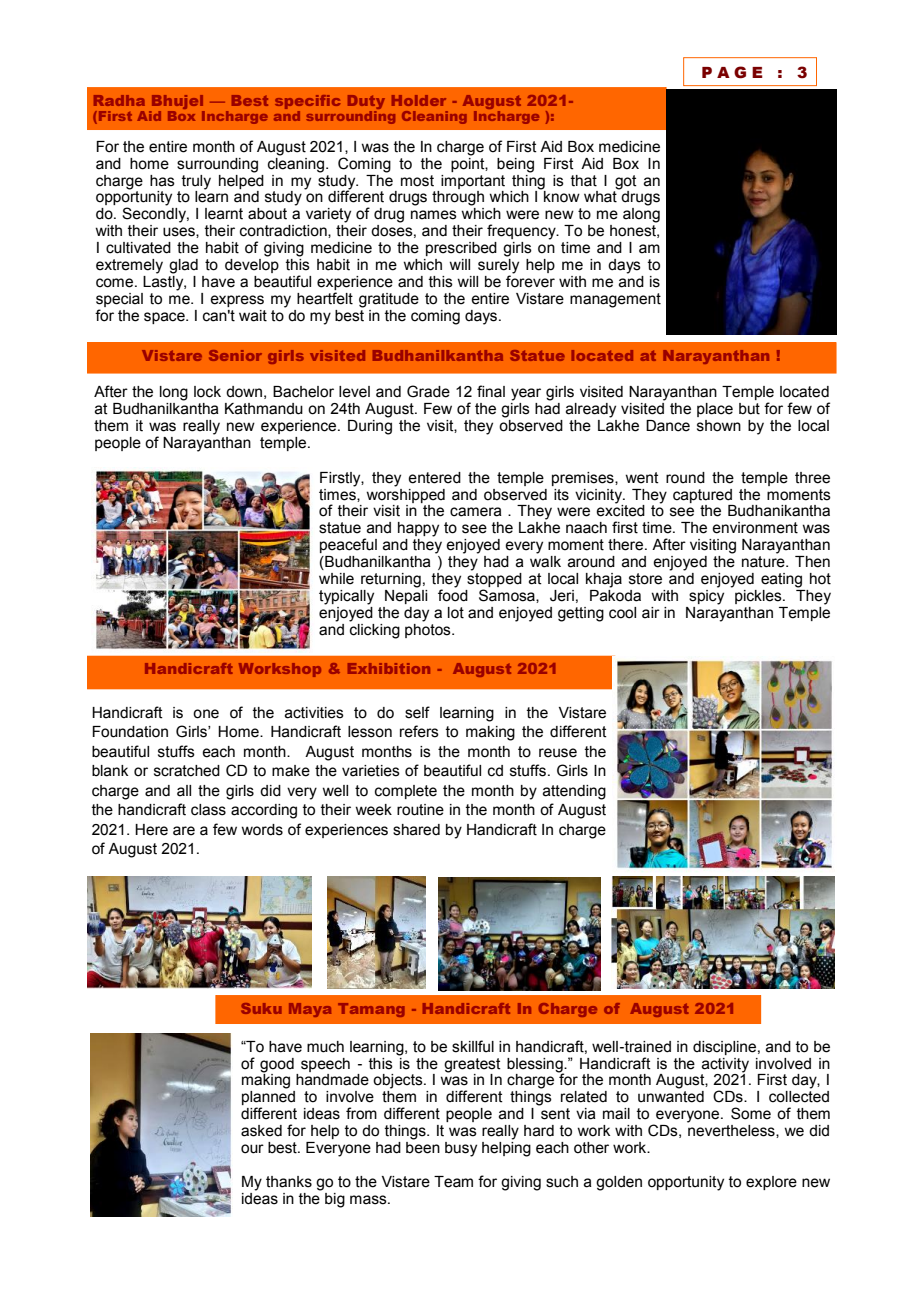  I want to click on explore, so click(771, 1183).
